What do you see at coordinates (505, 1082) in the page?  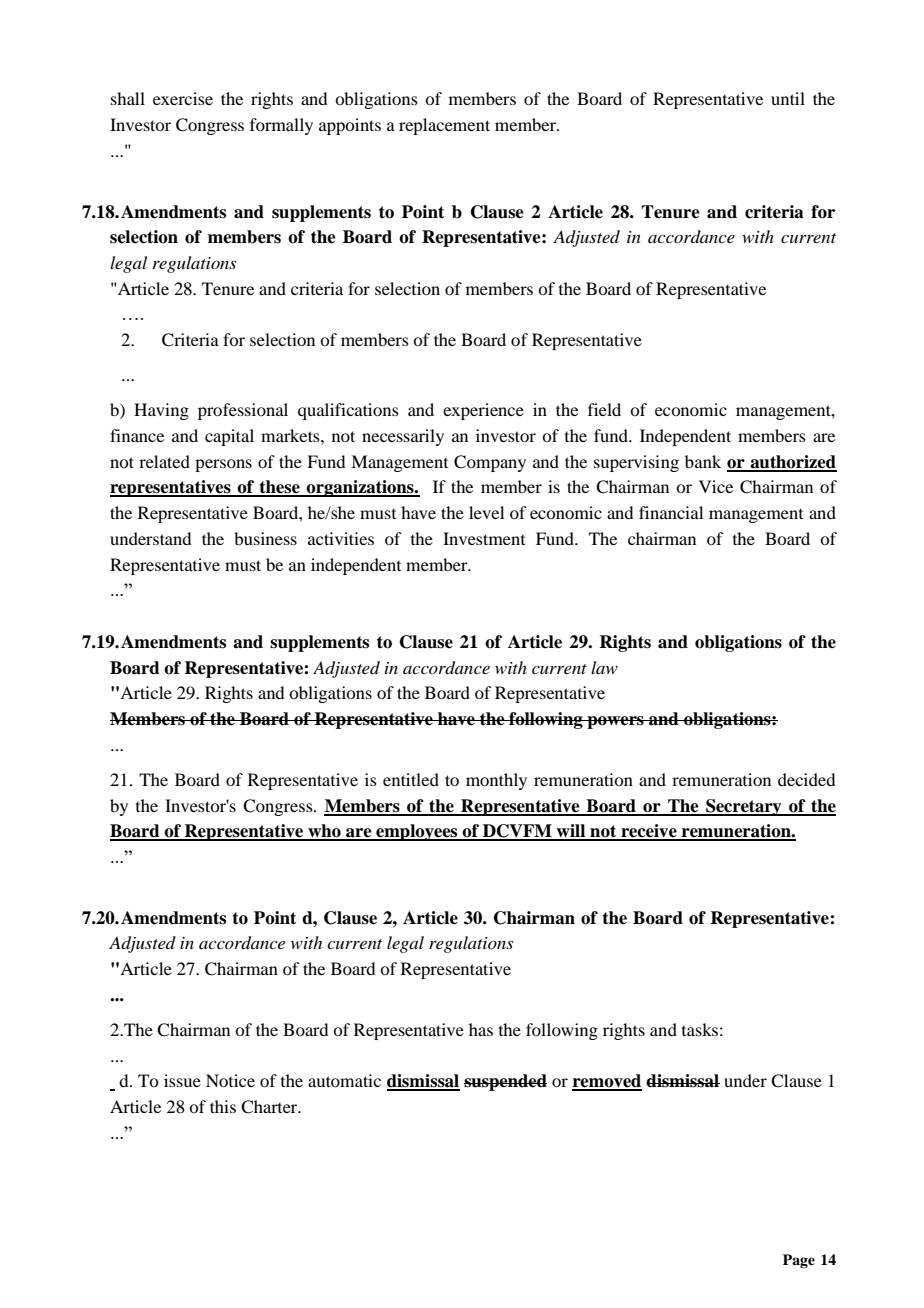 I see `suspended` at bounding box center [505, 1082].
